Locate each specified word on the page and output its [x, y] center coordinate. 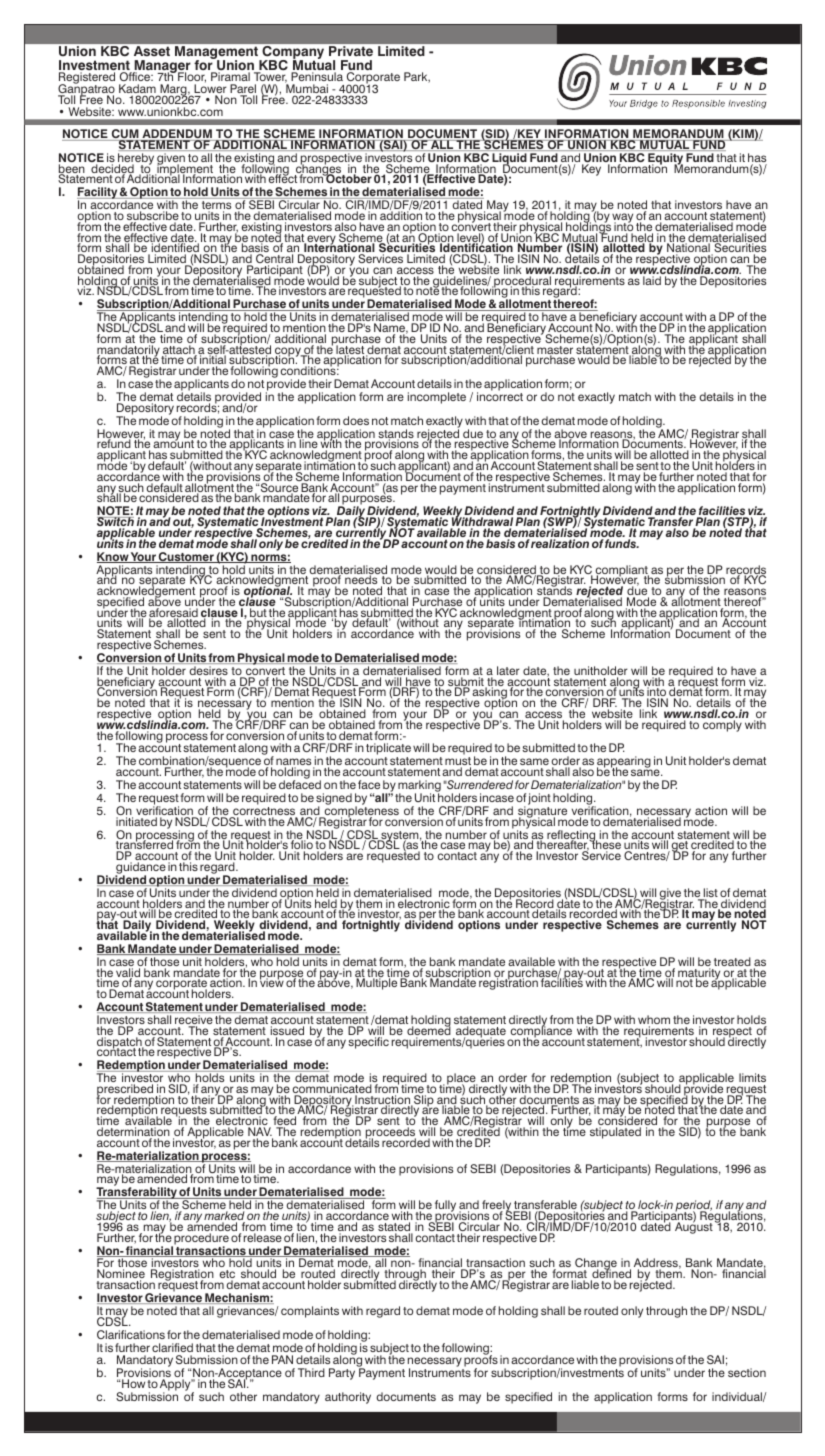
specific [368, 1043]
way [622, 219]
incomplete [437, 398]
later [508, 670]
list [710, 894]
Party [342, 1374]
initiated [136, 821]
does [356, 420]
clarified [172, 1347]
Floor [191, 78]
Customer [186, 557]
